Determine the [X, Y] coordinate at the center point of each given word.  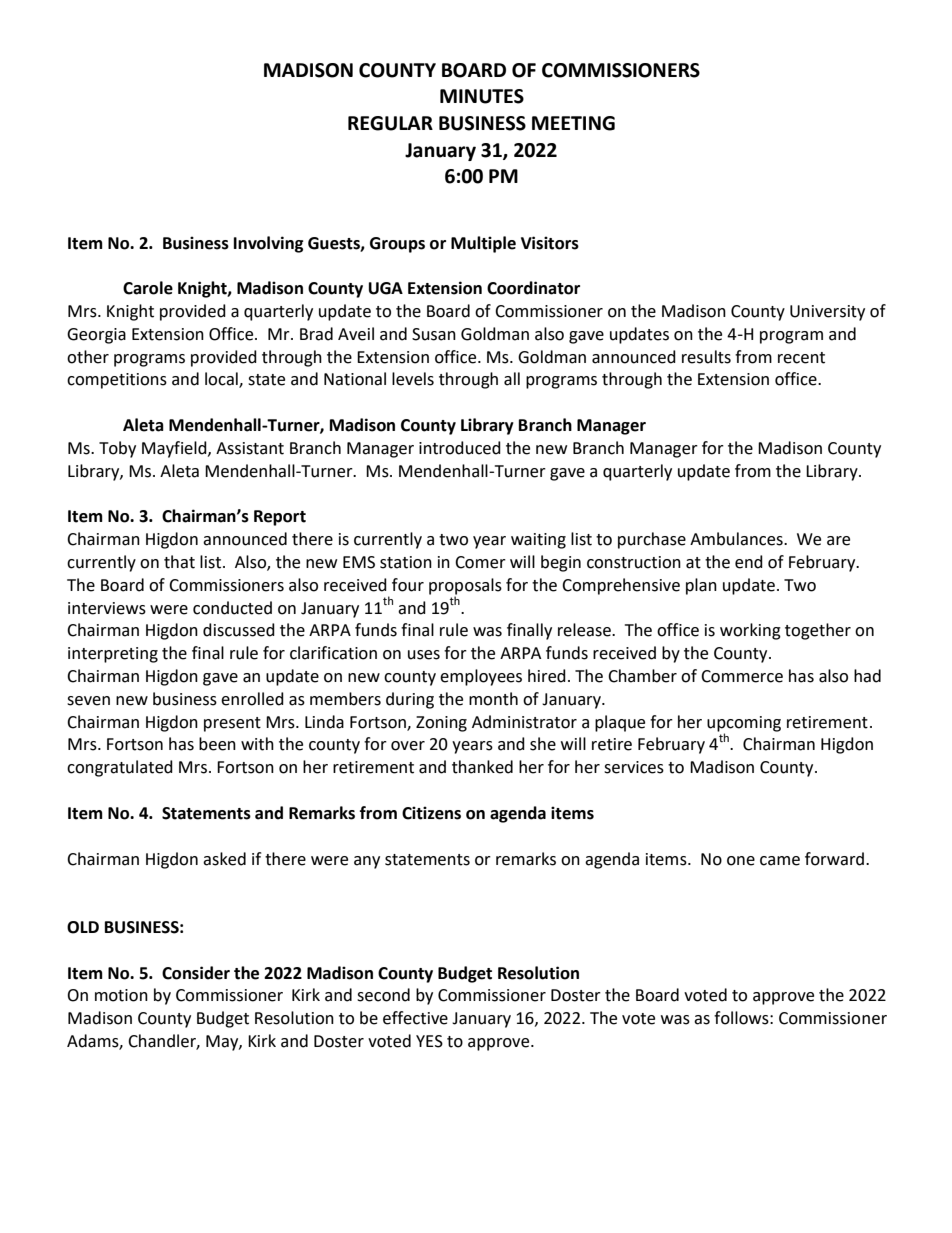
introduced [460, 448]
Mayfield [175, 449]
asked [224, 859]
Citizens [431, 813]
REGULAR [390, 123]
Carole [148, 288]
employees [481, 677]
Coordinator [533, 288]
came [780, 861]
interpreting [113, 655]
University [827, 313]
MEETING [573, 123]
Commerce [742, 676]
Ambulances [737, 539]
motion [121, 995]
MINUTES [482, 96]
